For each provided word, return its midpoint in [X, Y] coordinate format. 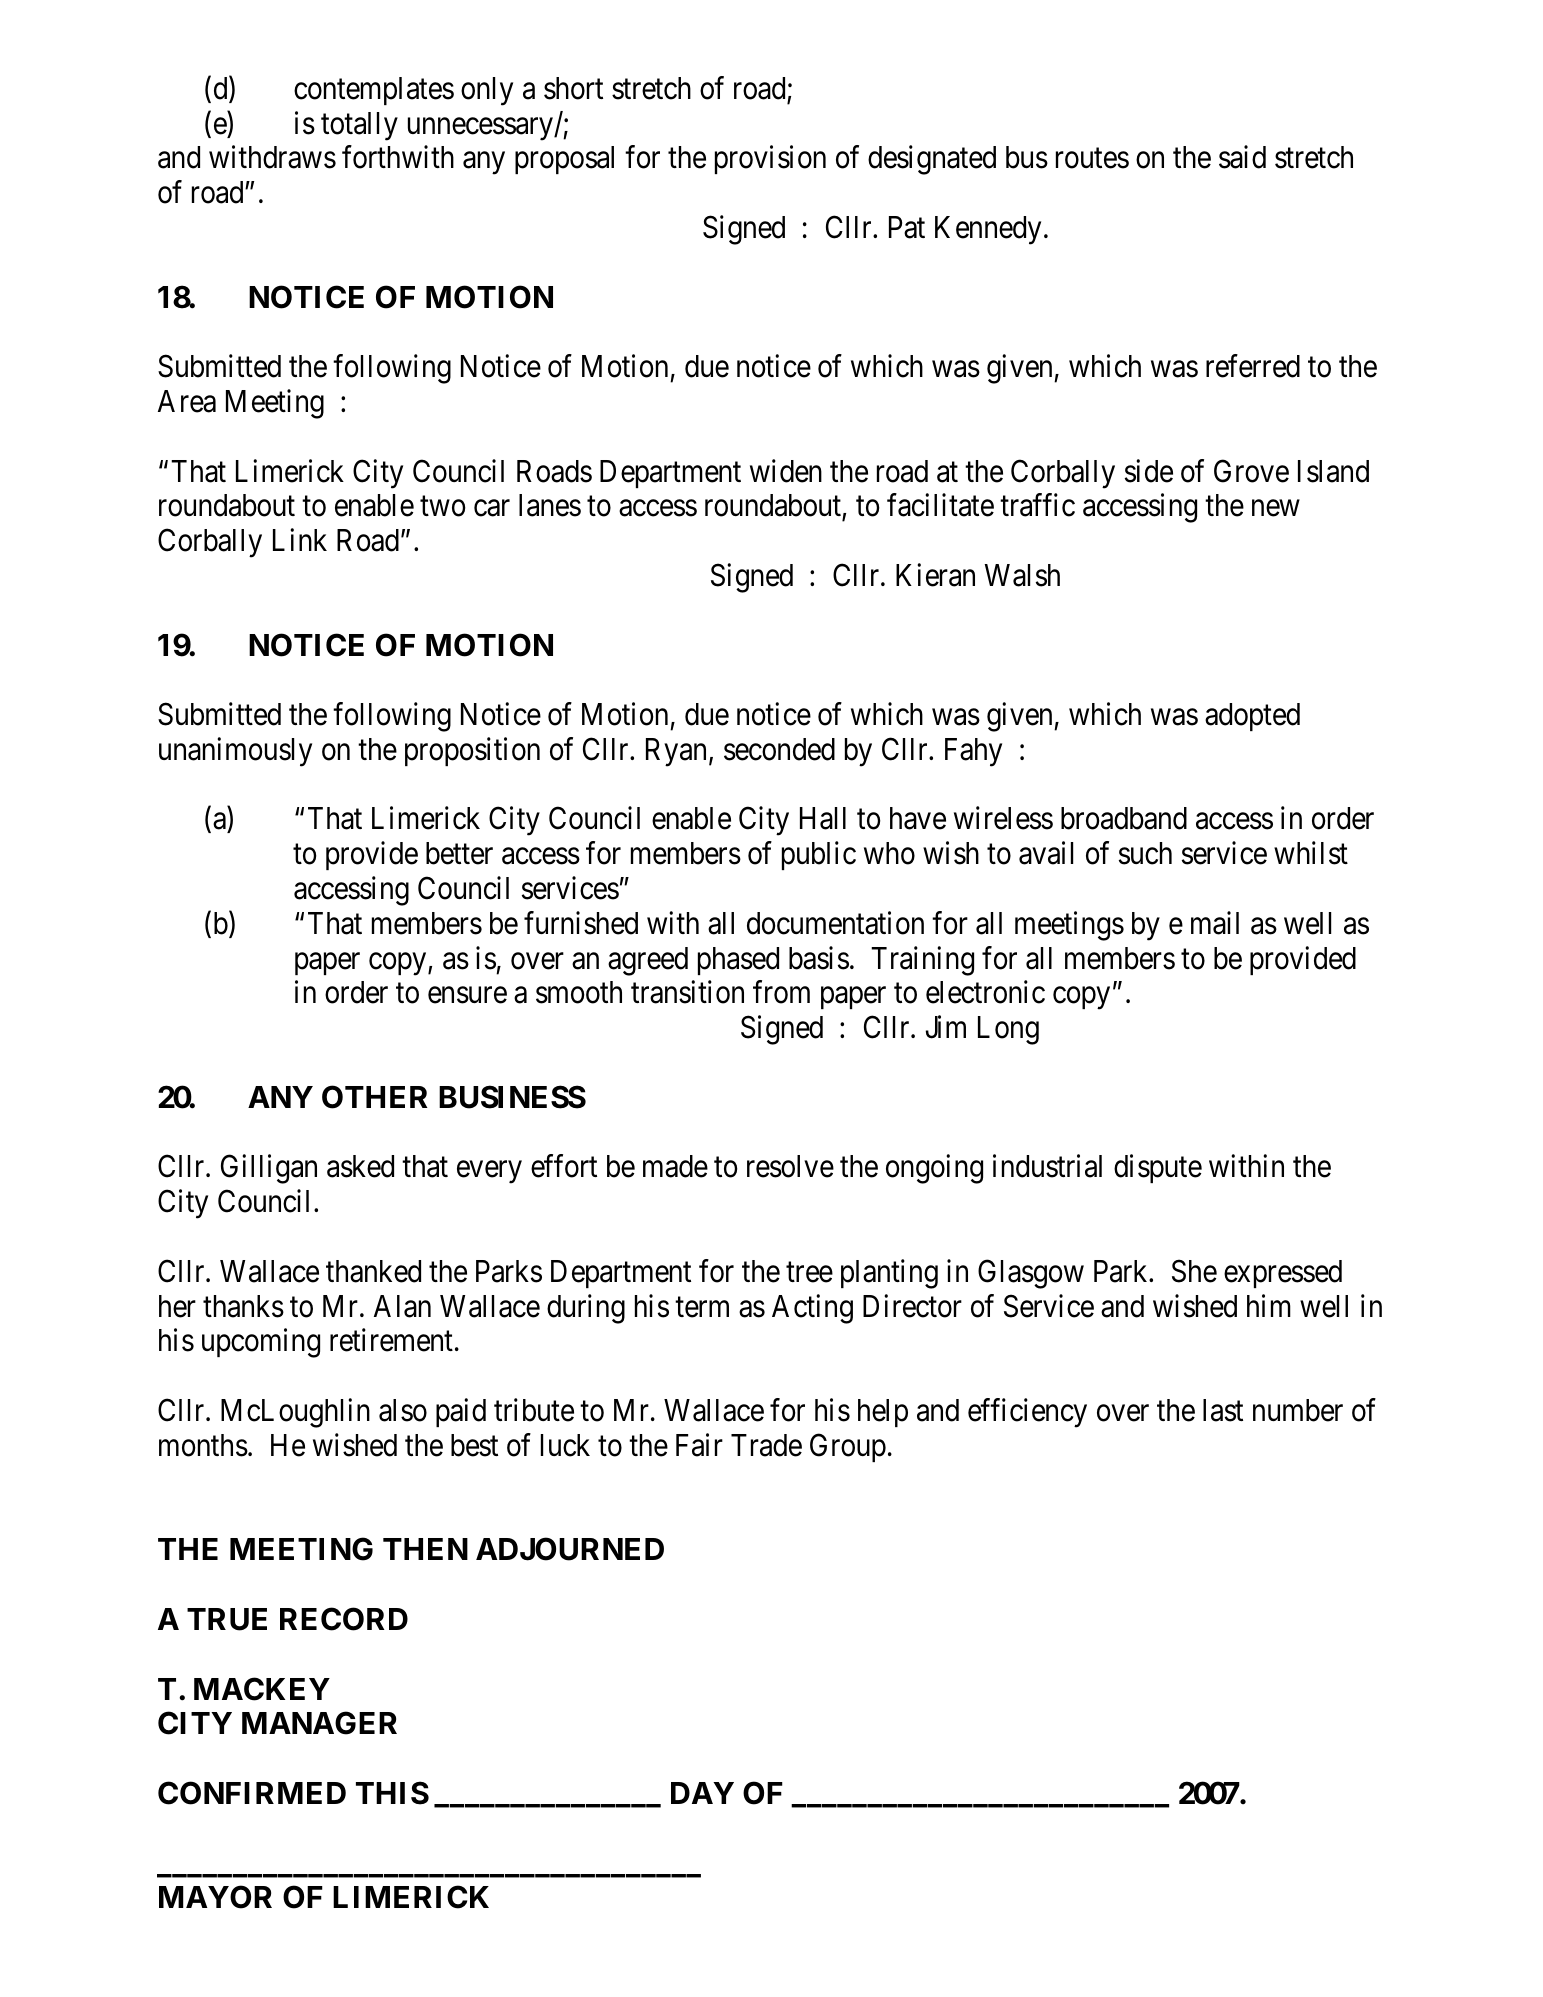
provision [770, 160]
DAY [702, 1793]
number [1298, 1410]
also [403, 1410]
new [1276, 508]
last [1223, 1410]
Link [300, 539]
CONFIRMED [252, 1793]
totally [359, 126]
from [781, 992]
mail [1215, 923]
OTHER [375, 1097]
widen [786, 471]
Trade [766, 1445]
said [1242, 157]
